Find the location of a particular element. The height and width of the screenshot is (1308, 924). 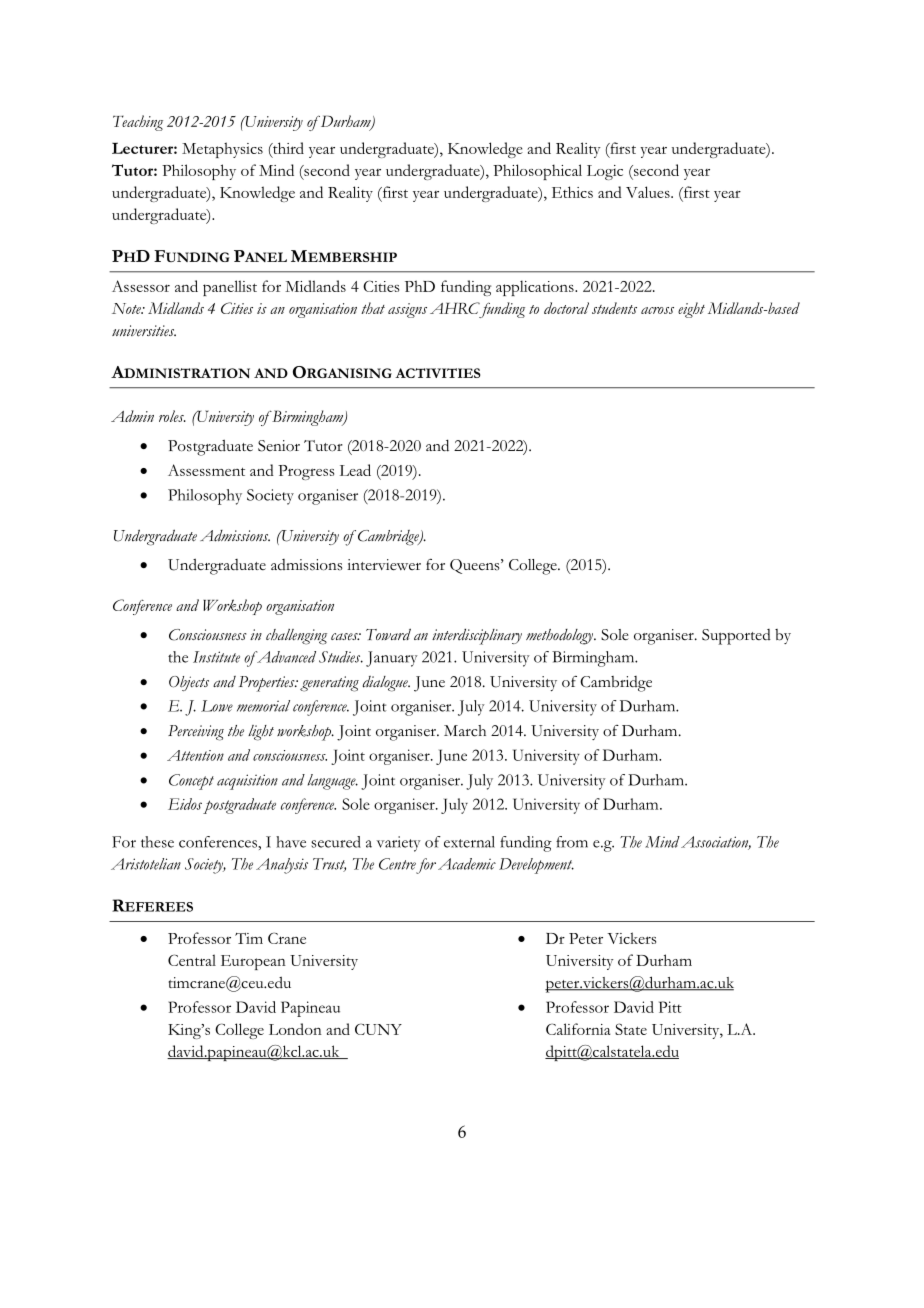

universities is located at coordinates (144, 331).
